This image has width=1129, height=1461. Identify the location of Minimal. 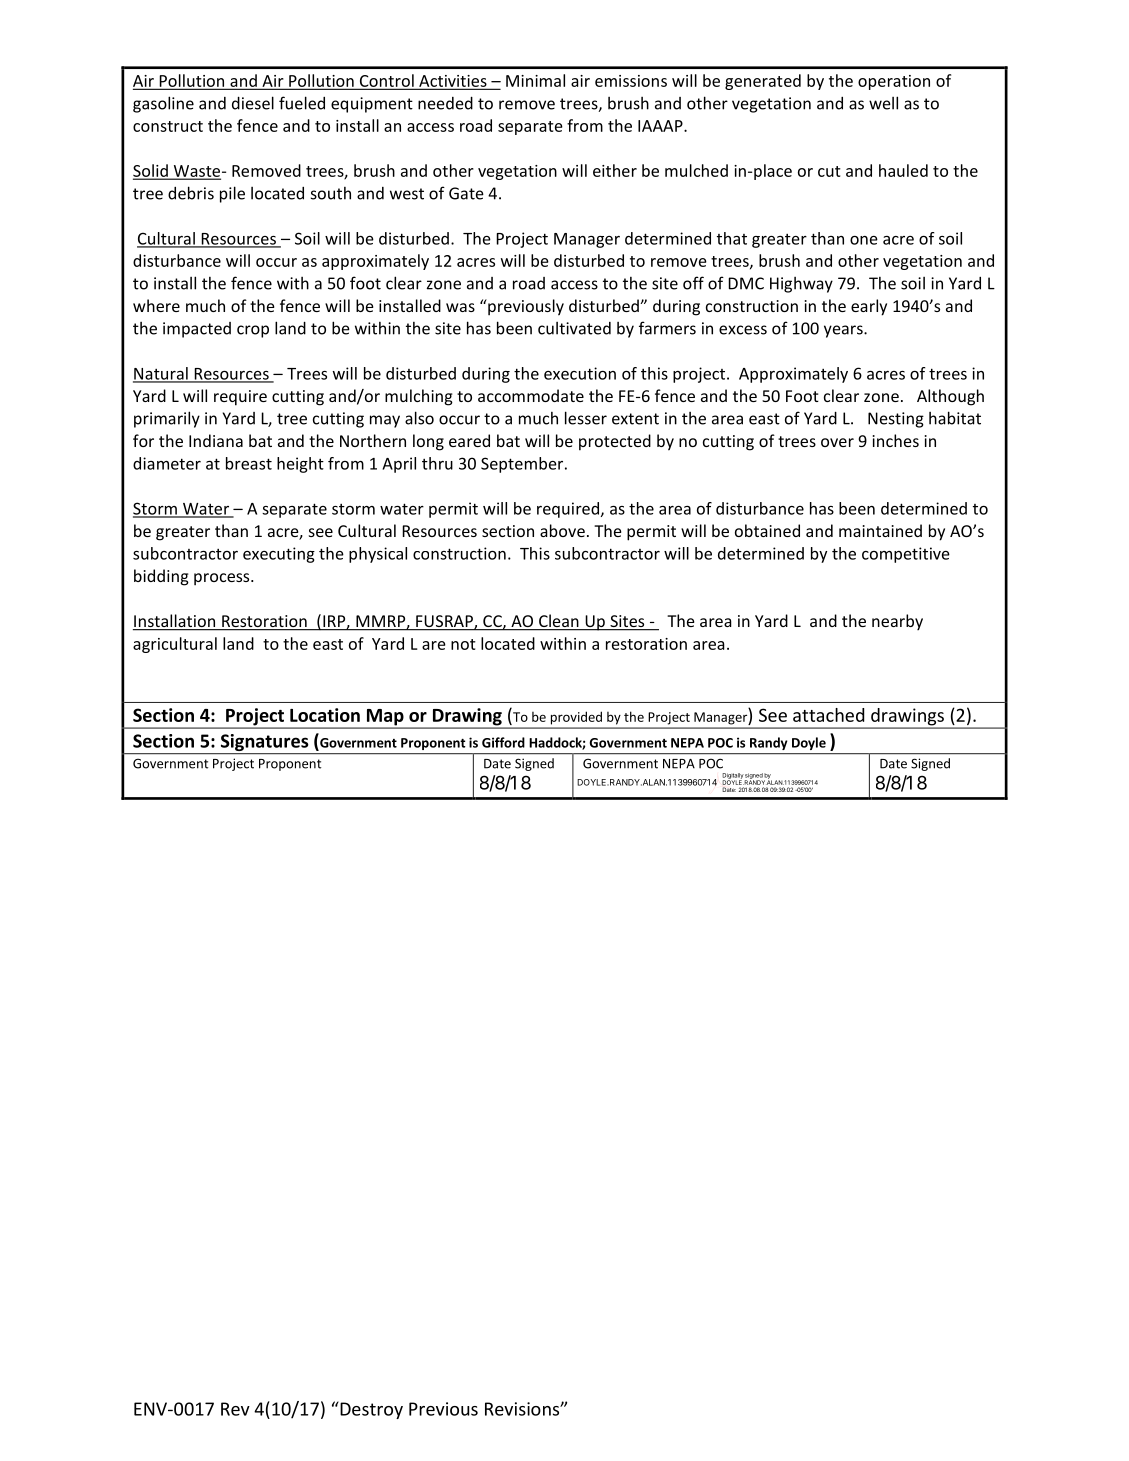
(535, 80).
